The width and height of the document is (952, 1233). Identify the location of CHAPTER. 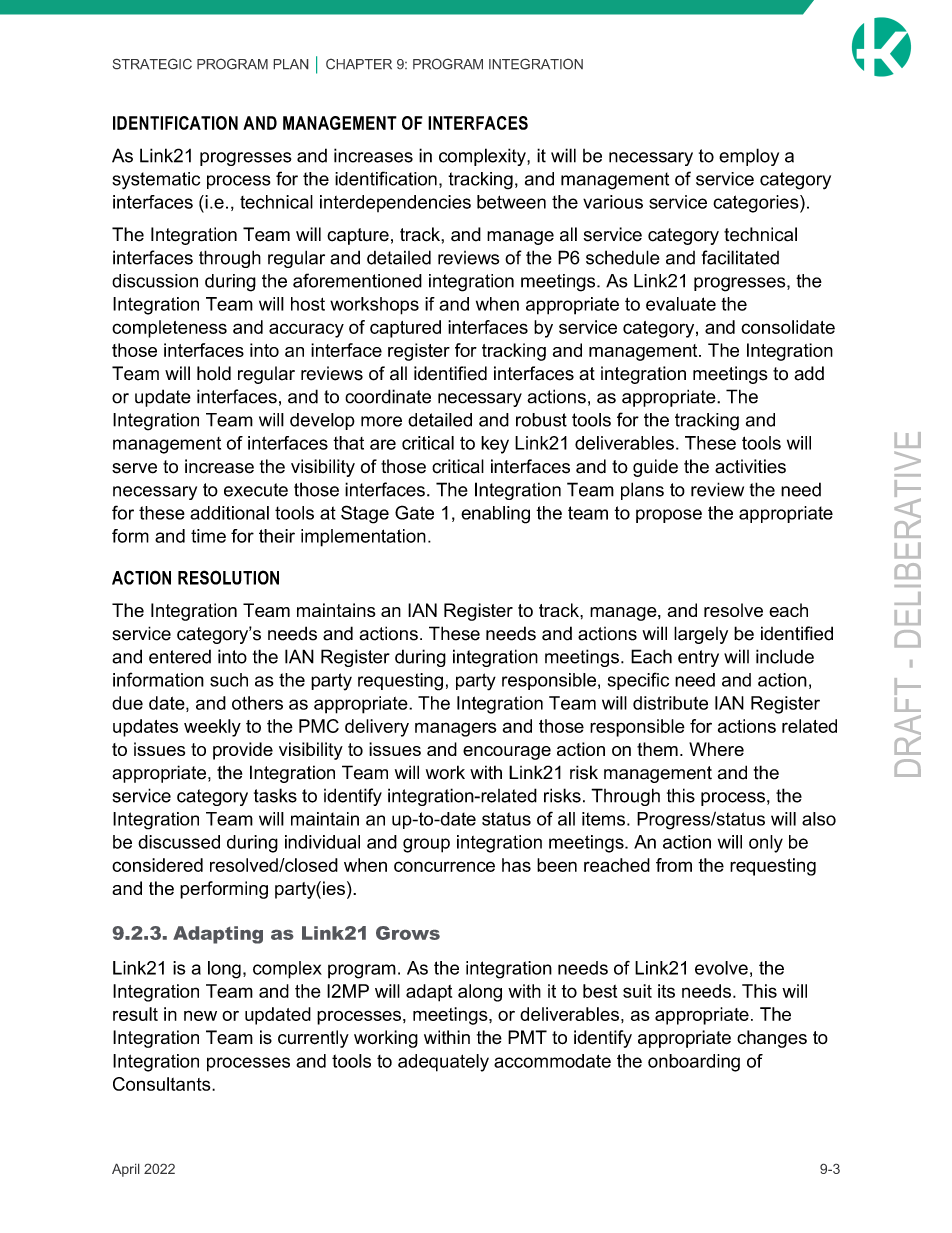
(359, 64).
